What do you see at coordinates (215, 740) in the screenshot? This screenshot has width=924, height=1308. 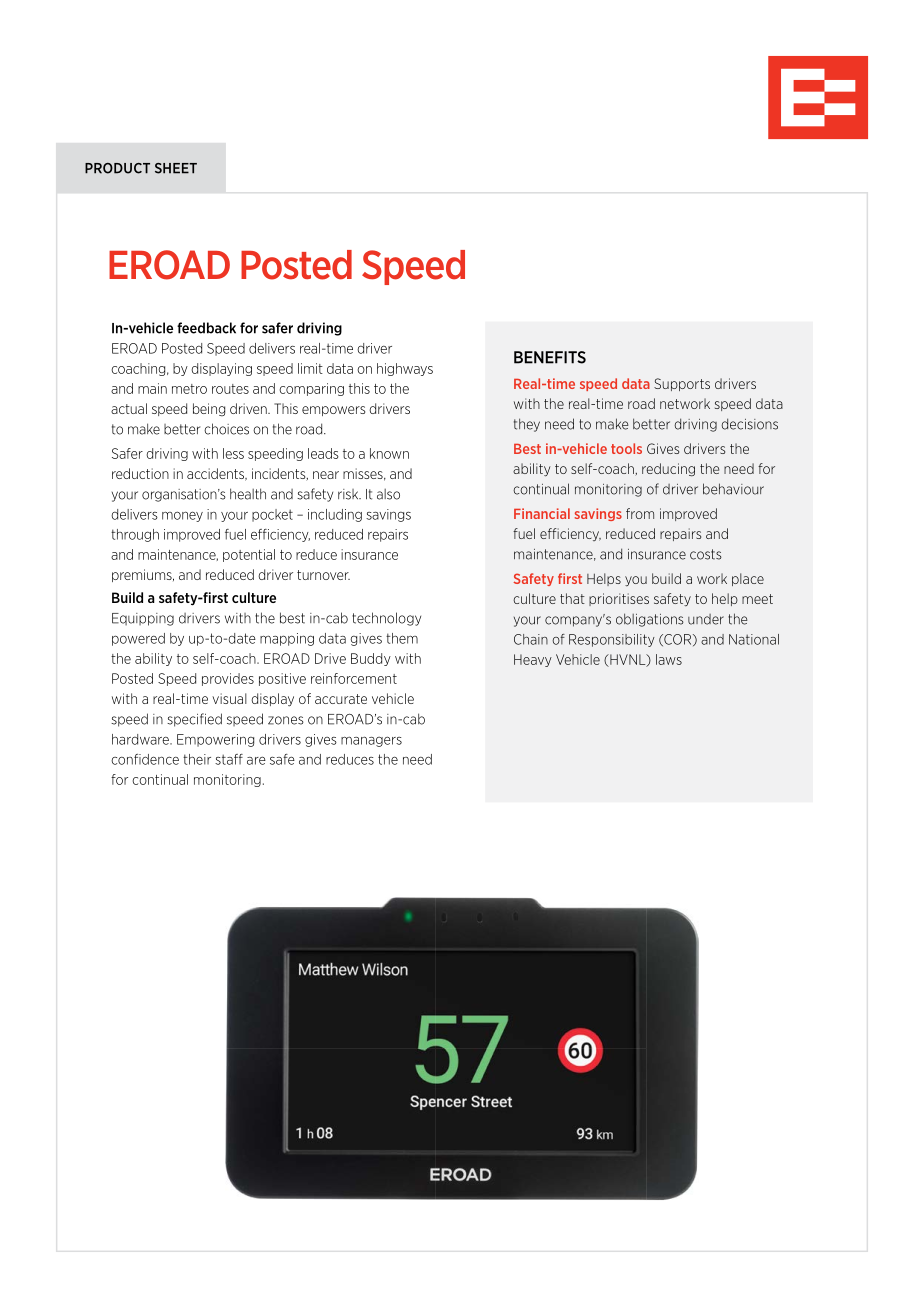 I see `Empowering` at bounding box center [215, 740].
